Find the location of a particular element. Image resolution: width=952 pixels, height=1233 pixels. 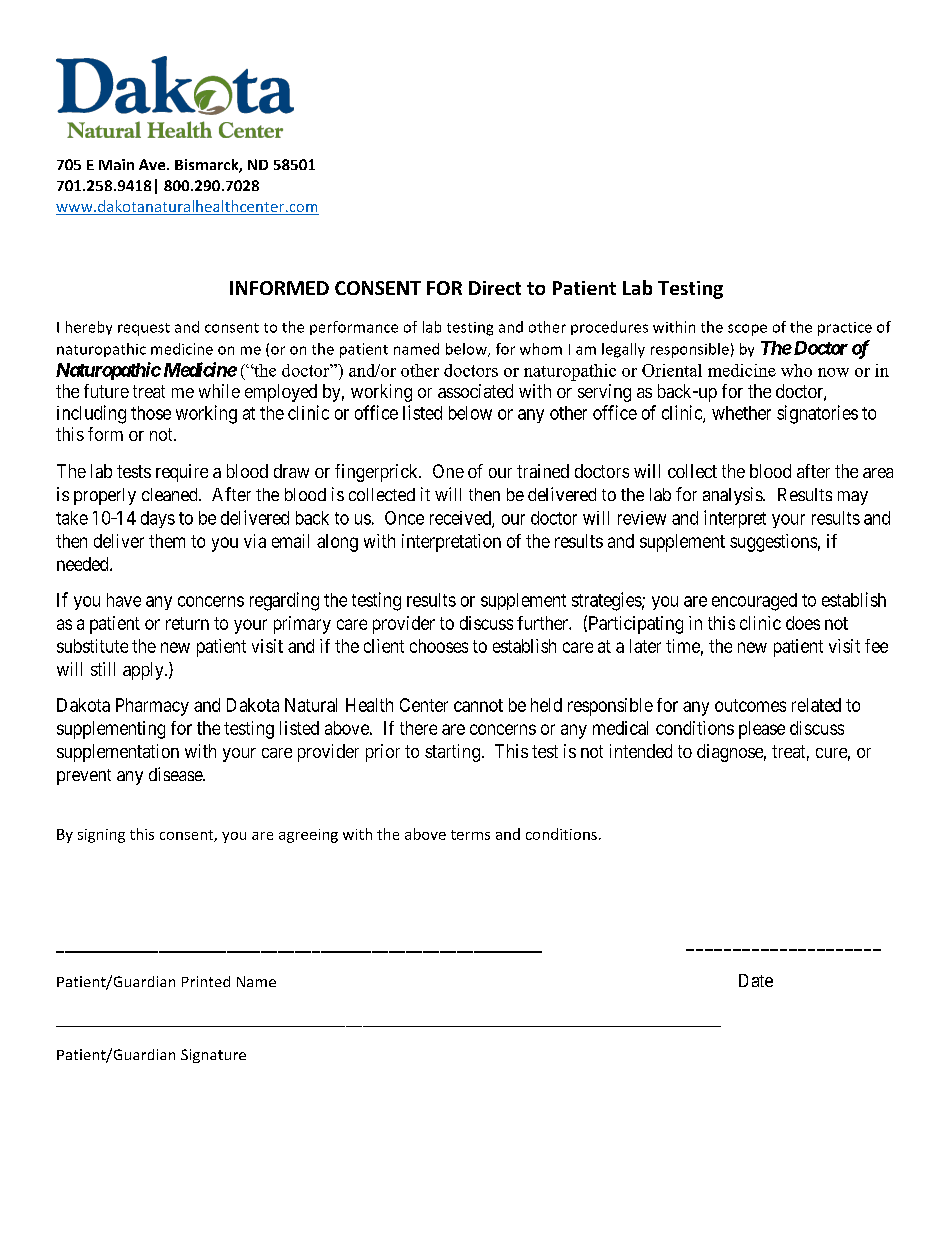

Signature is located at coordinates (213, 1056).
